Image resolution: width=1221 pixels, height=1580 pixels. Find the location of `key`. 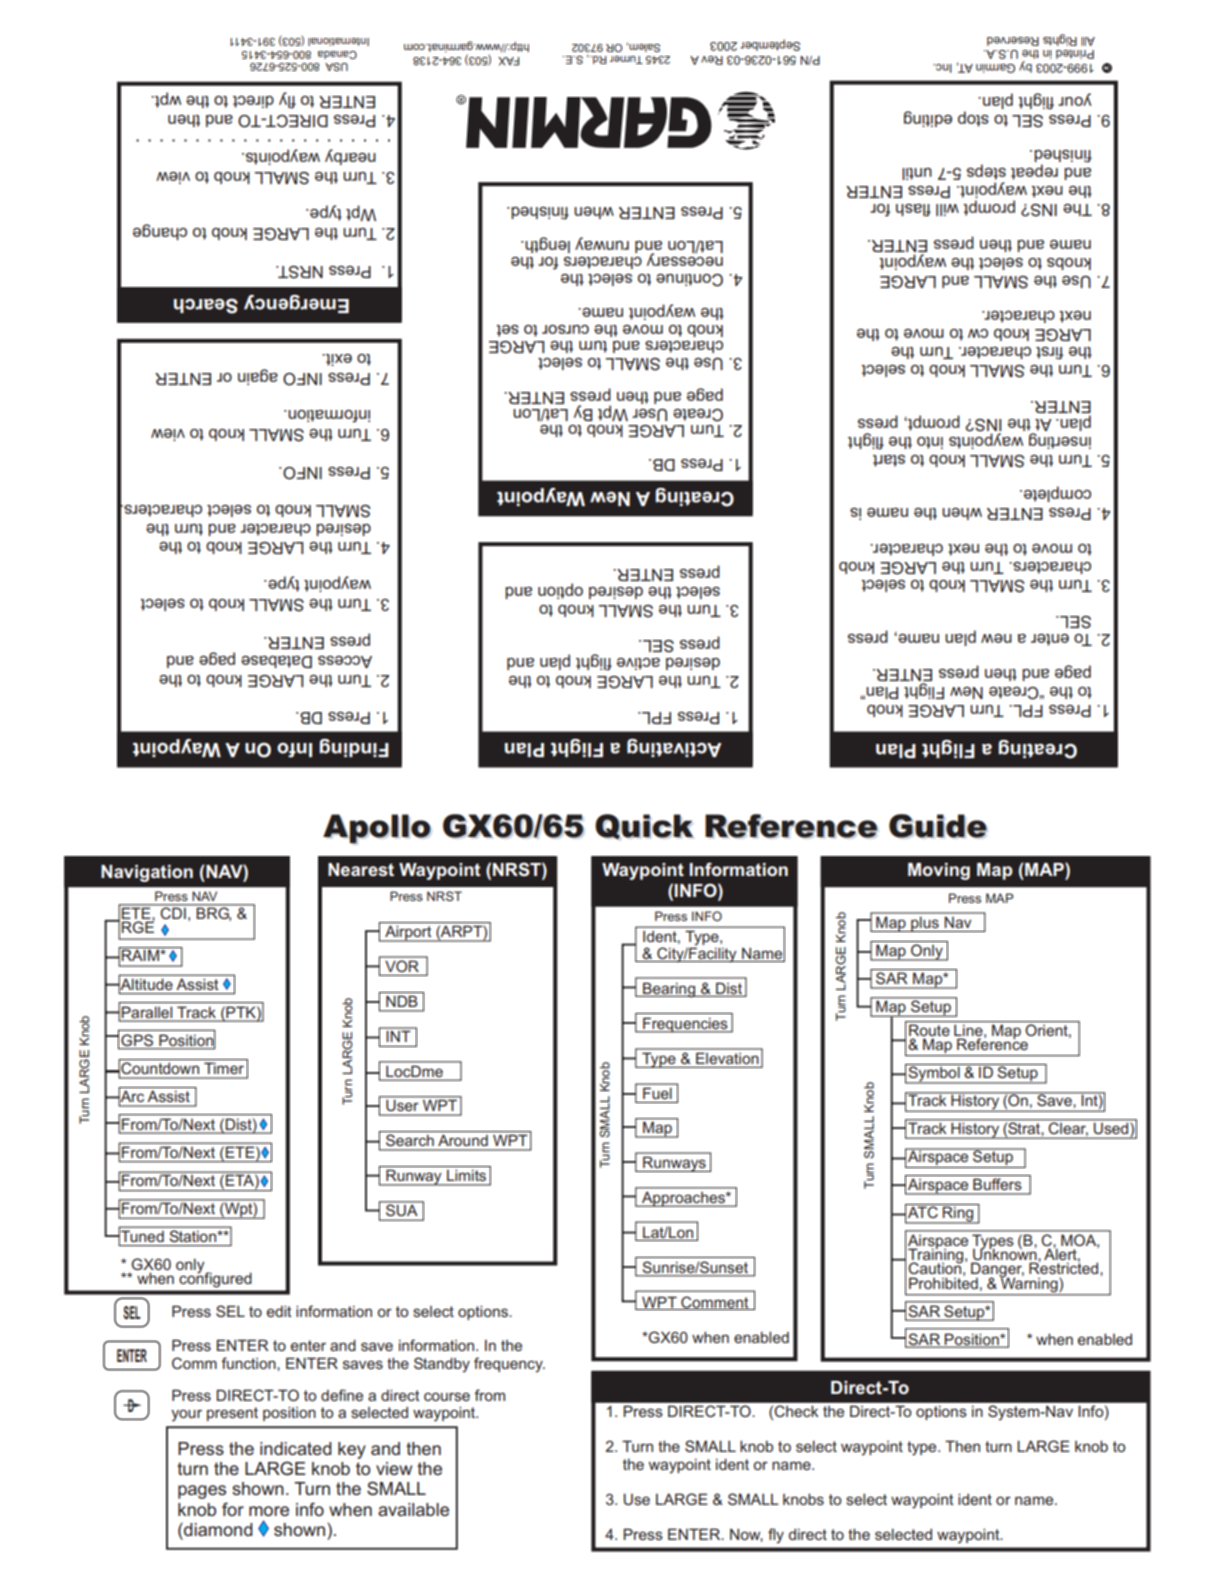

key is located at coordinates (352, 1450).
